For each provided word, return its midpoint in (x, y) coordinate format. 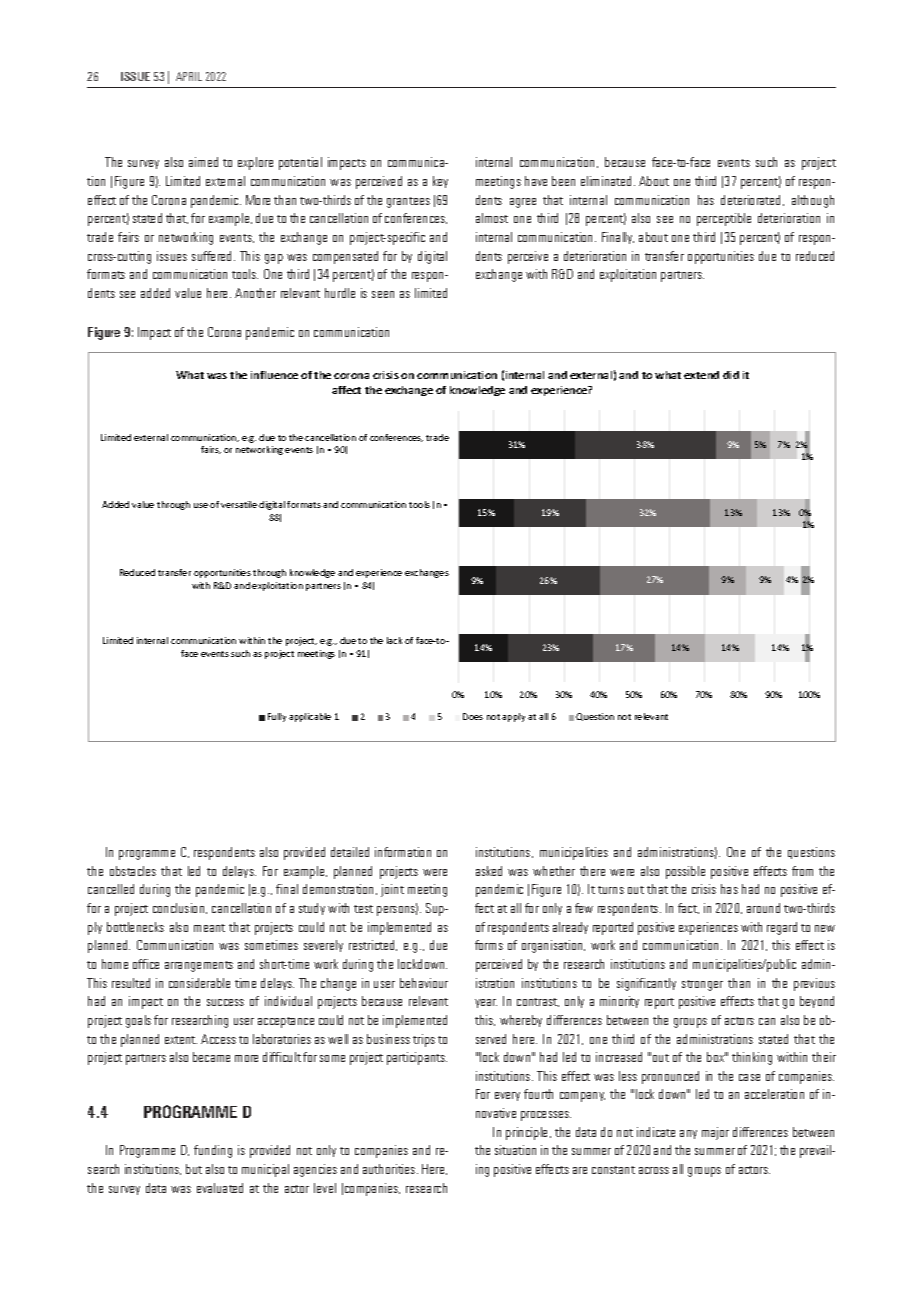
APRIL (189, 76)
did (731, 375)
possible (685, 872)
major (715, 1133)
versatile (239, 504)
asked (489, 871)
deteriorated (752, 200)
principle (528, 1133)
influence (274, 375)
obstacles (133, 871)
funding (213, 1151)
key (440, 182)
